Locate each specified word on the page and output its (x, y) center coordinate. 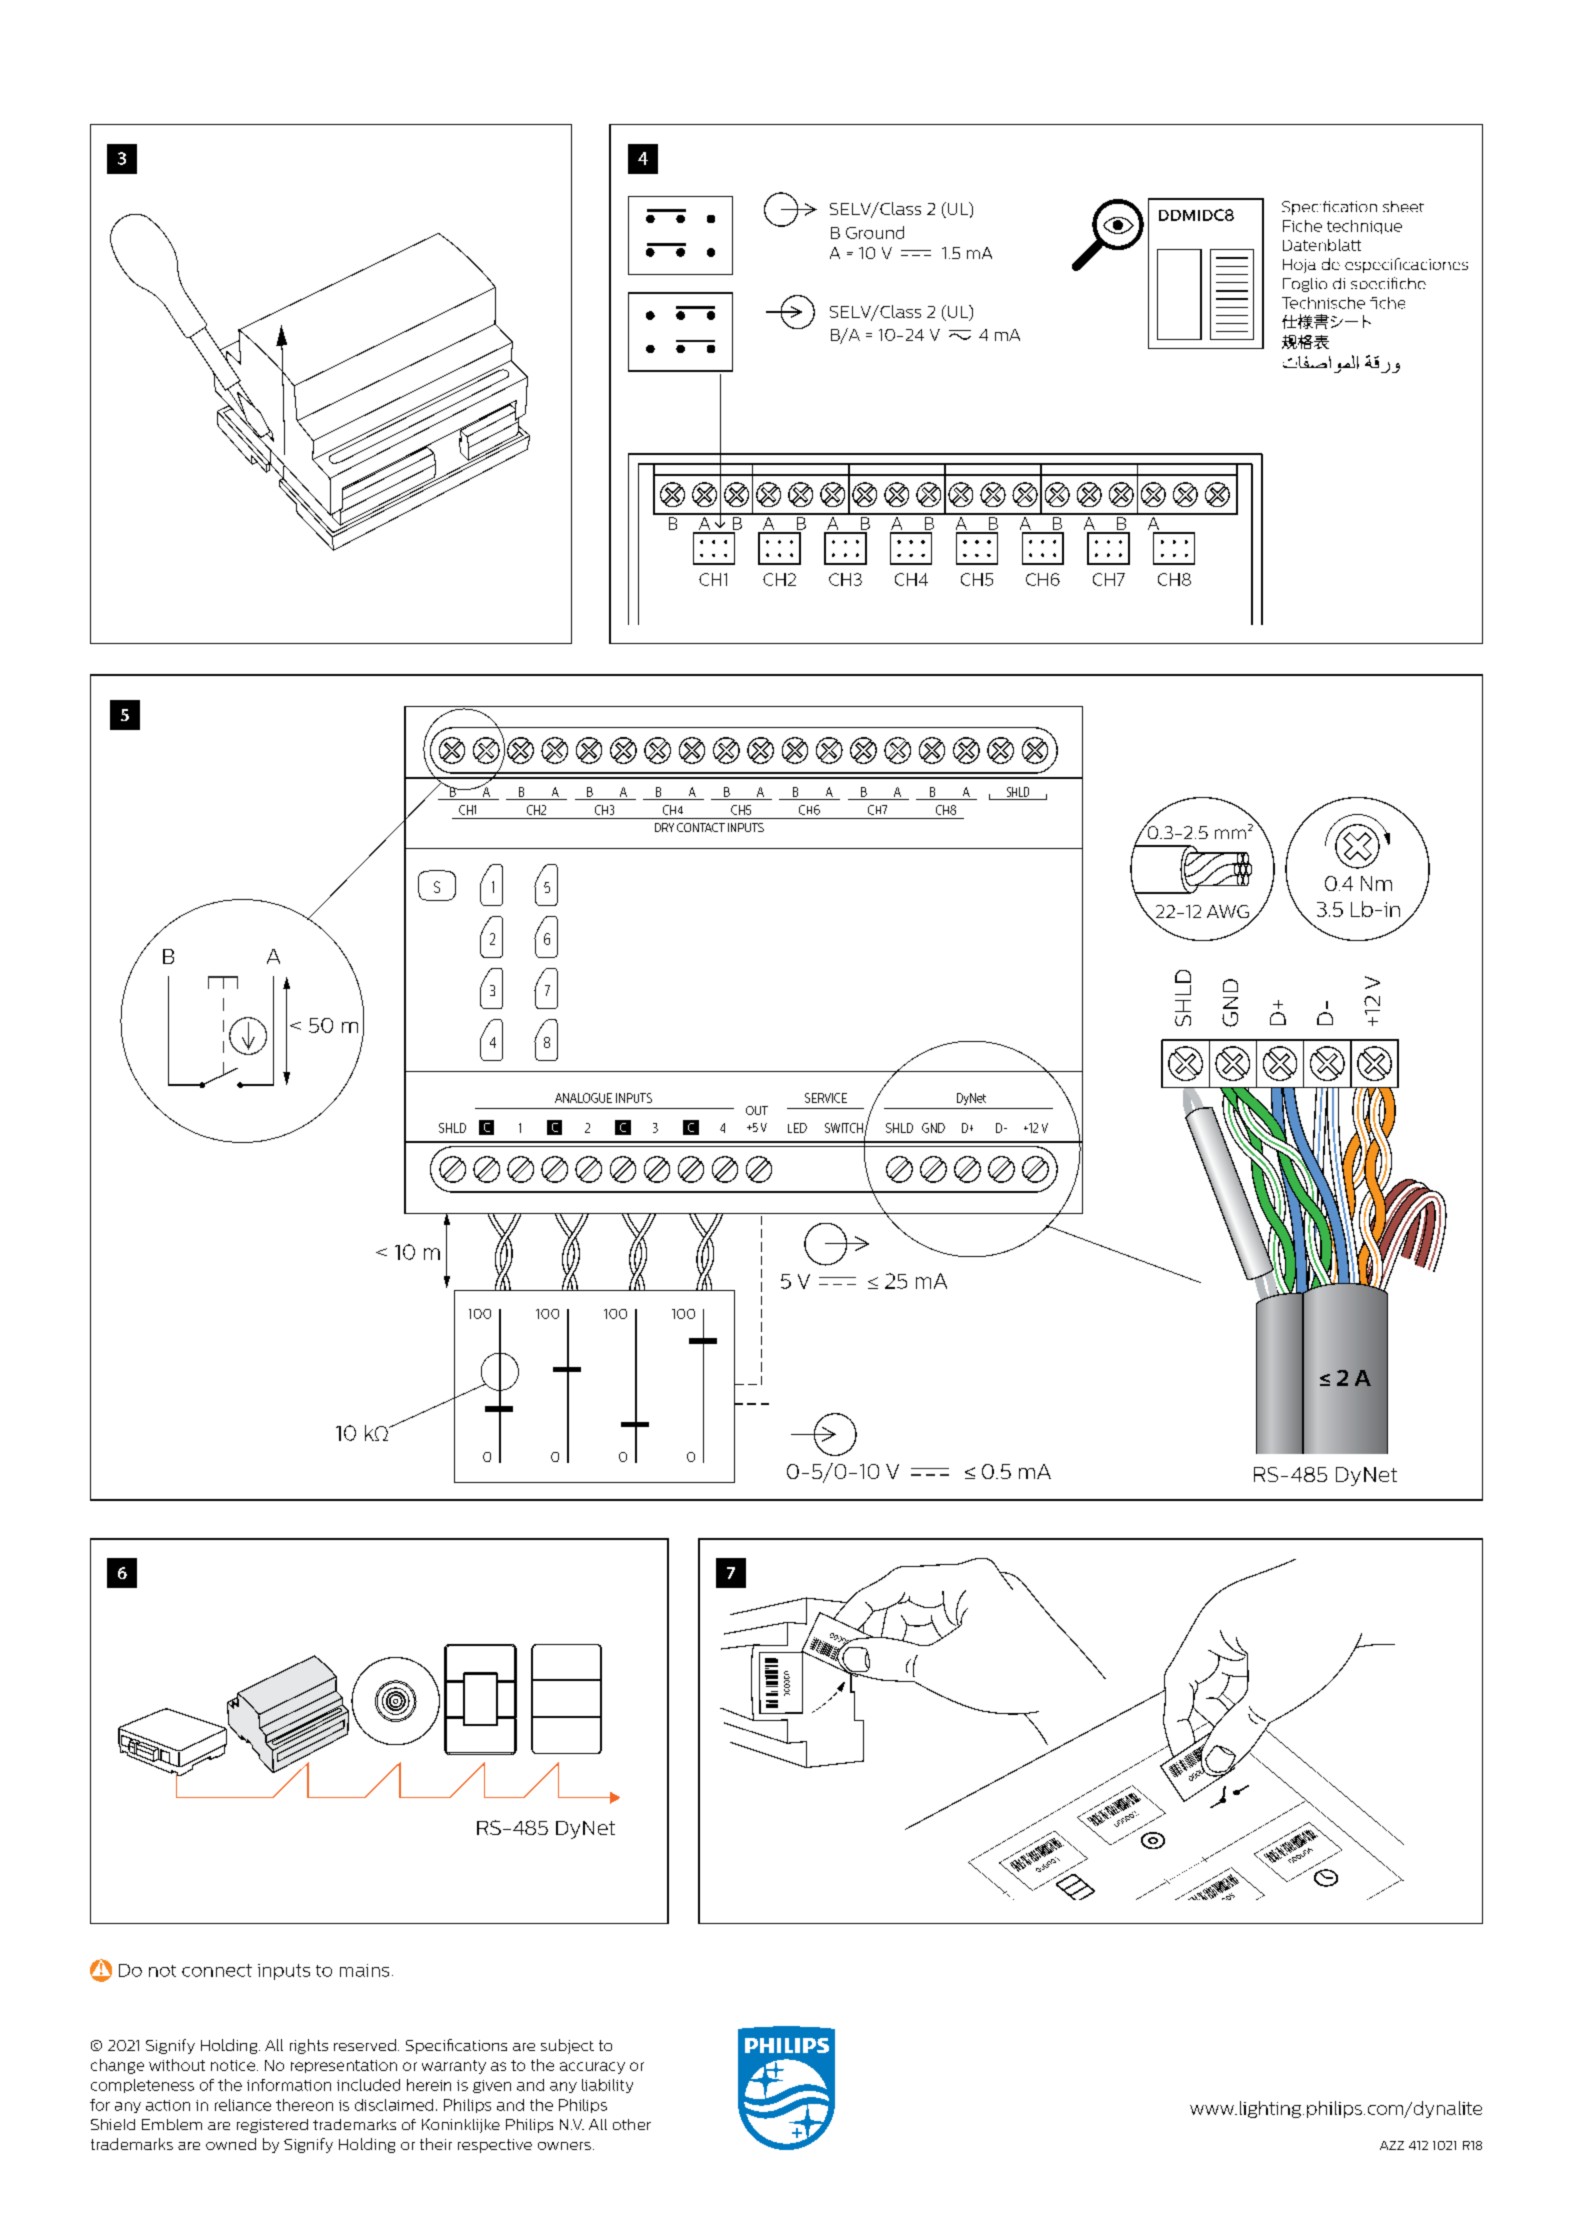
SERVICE (826, 1098)
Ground (875, 232)
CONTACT (701, 827)
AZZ (1392, 2145)
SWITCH (844, 1128)
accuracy (592, 2068)
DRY (664, 827)
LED (797, 1128)
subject (567, 2046)
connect (217, 1970)
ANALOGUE (583, 1098)
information (289, 2085)
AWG (1229, 913)
